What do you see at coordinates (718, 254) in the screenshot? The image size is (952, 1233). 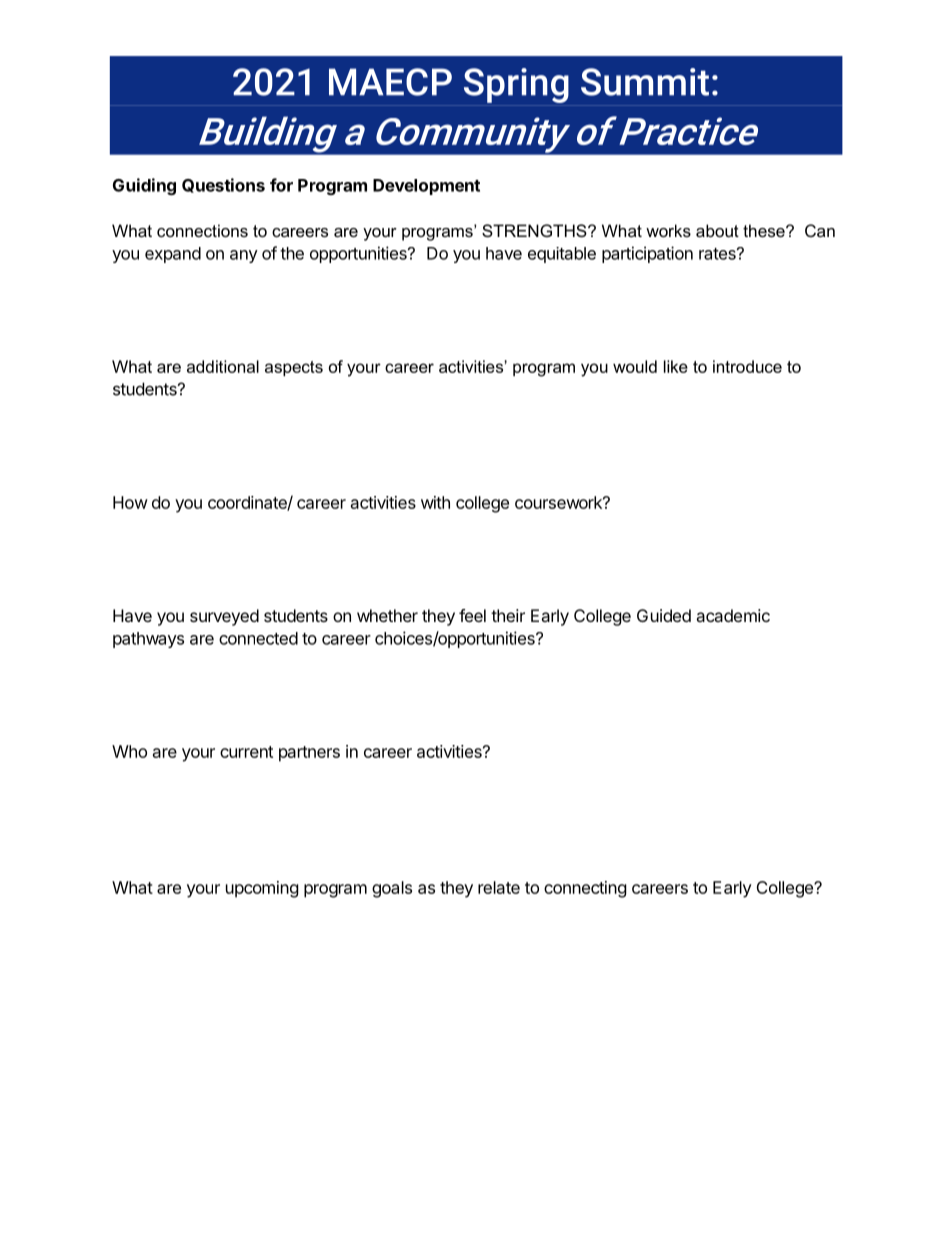 I see `rates` at bounding box center [718, 254].
